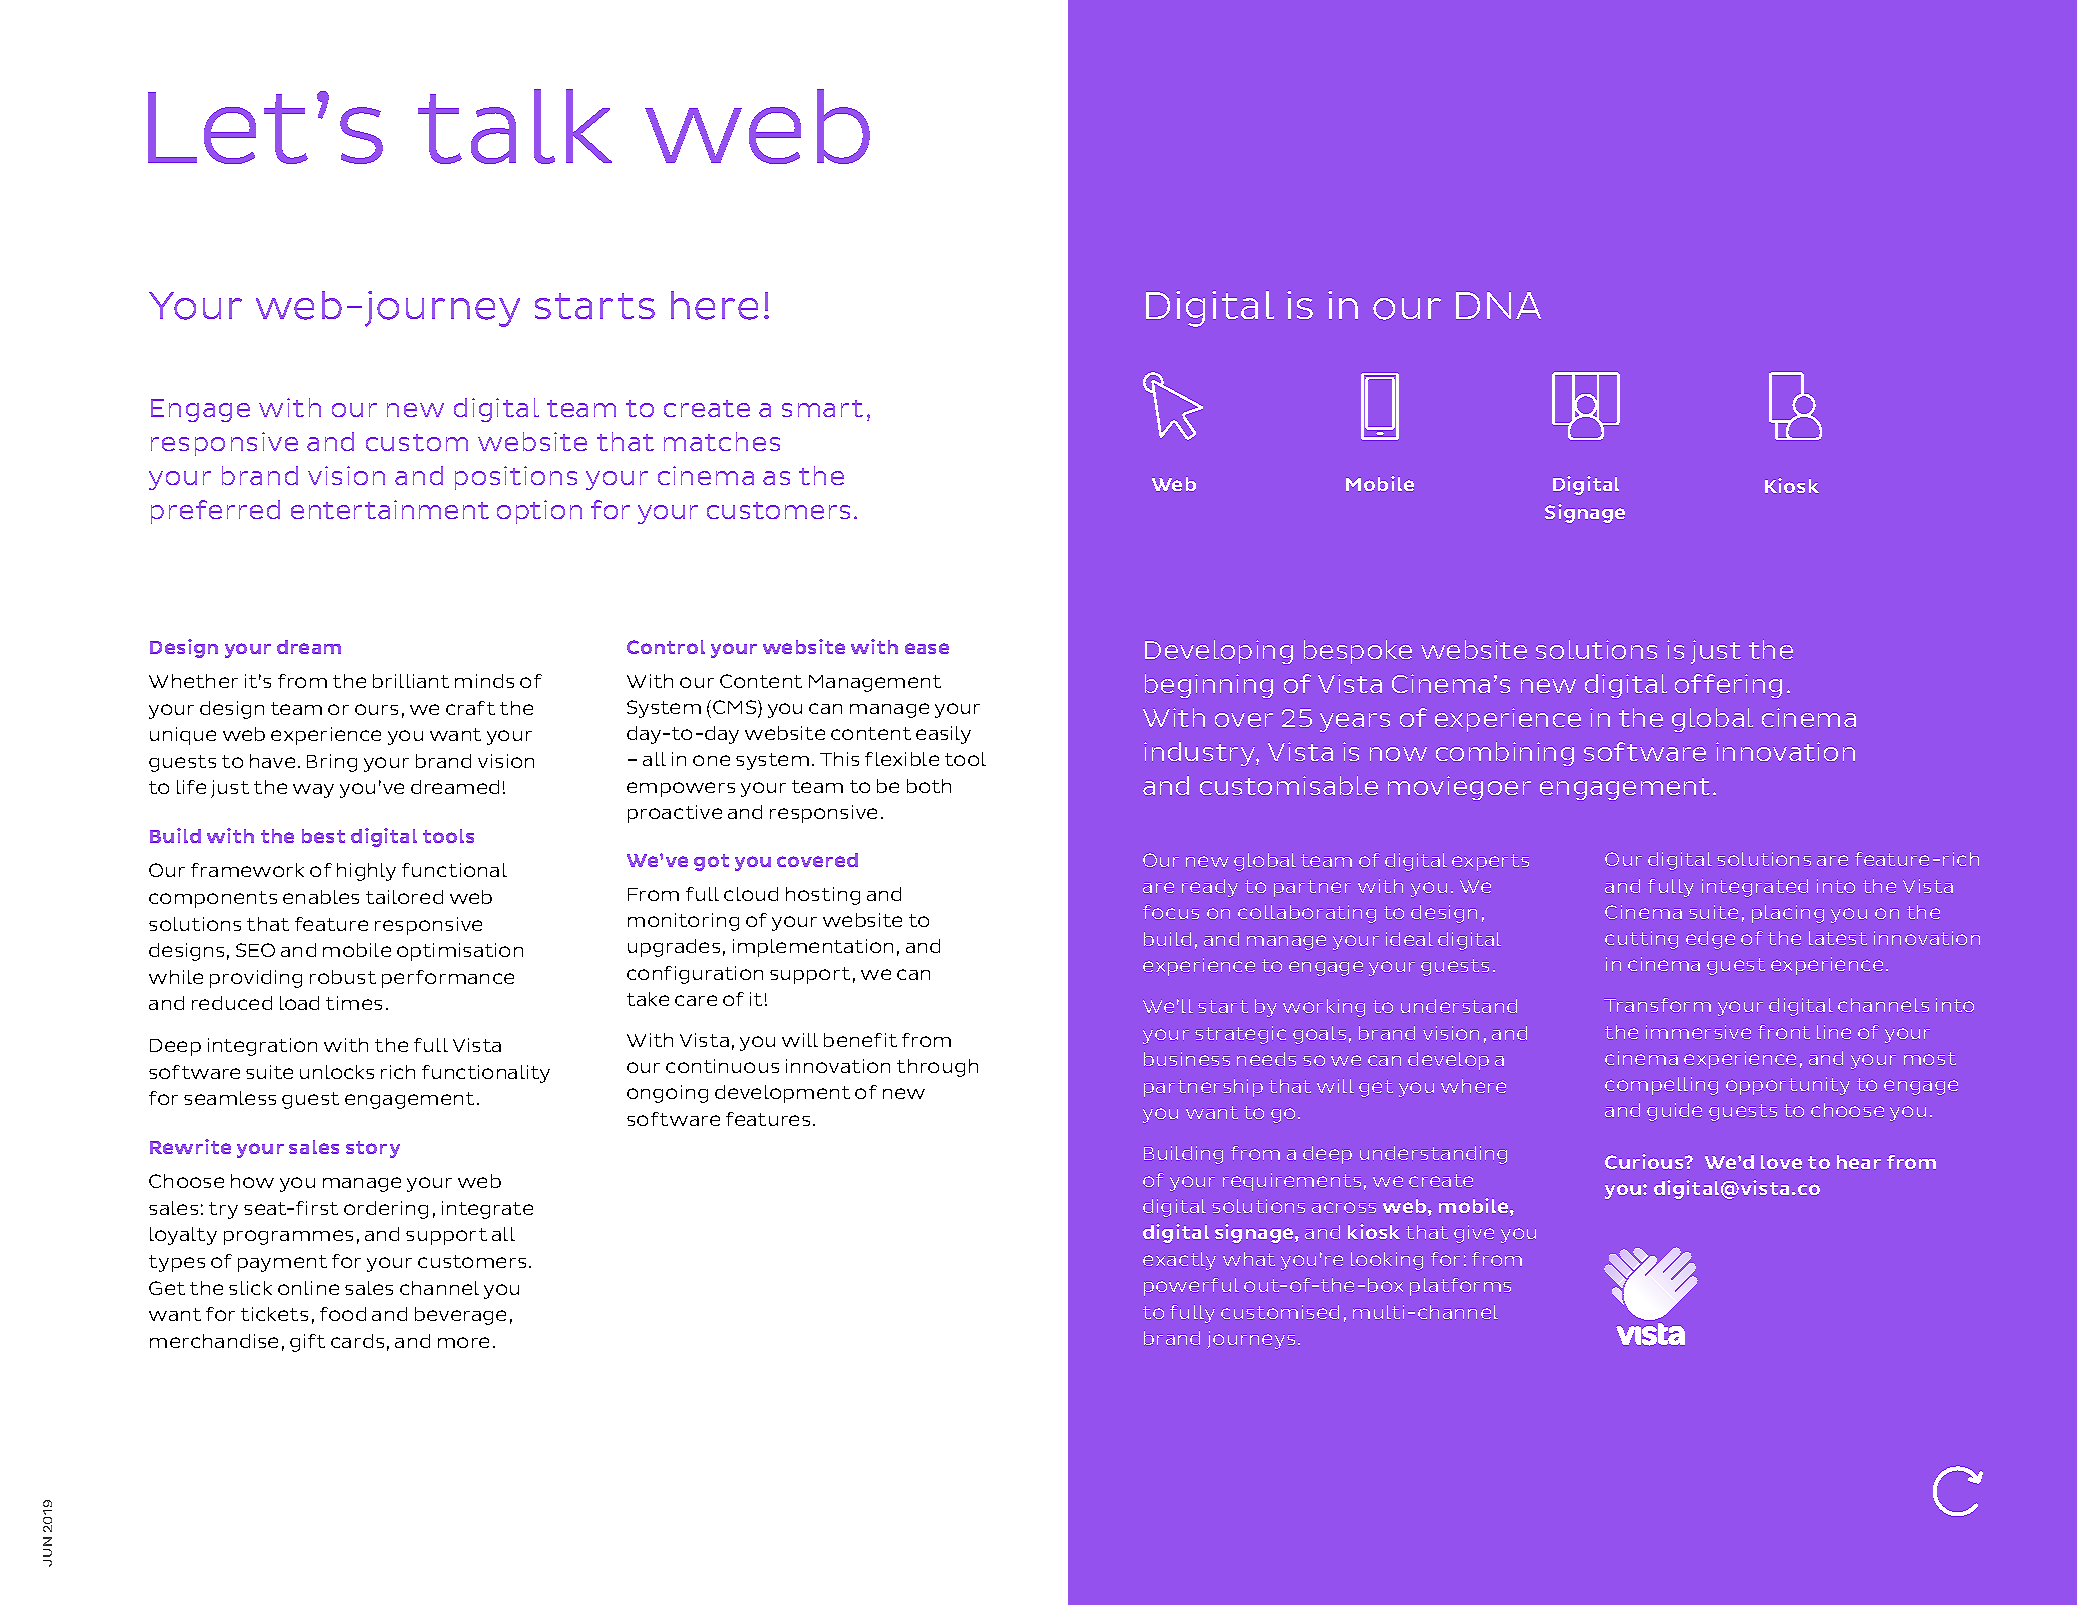  Describe the element at coordinates (1728, 686) in the page. I see `offering` at that location.
